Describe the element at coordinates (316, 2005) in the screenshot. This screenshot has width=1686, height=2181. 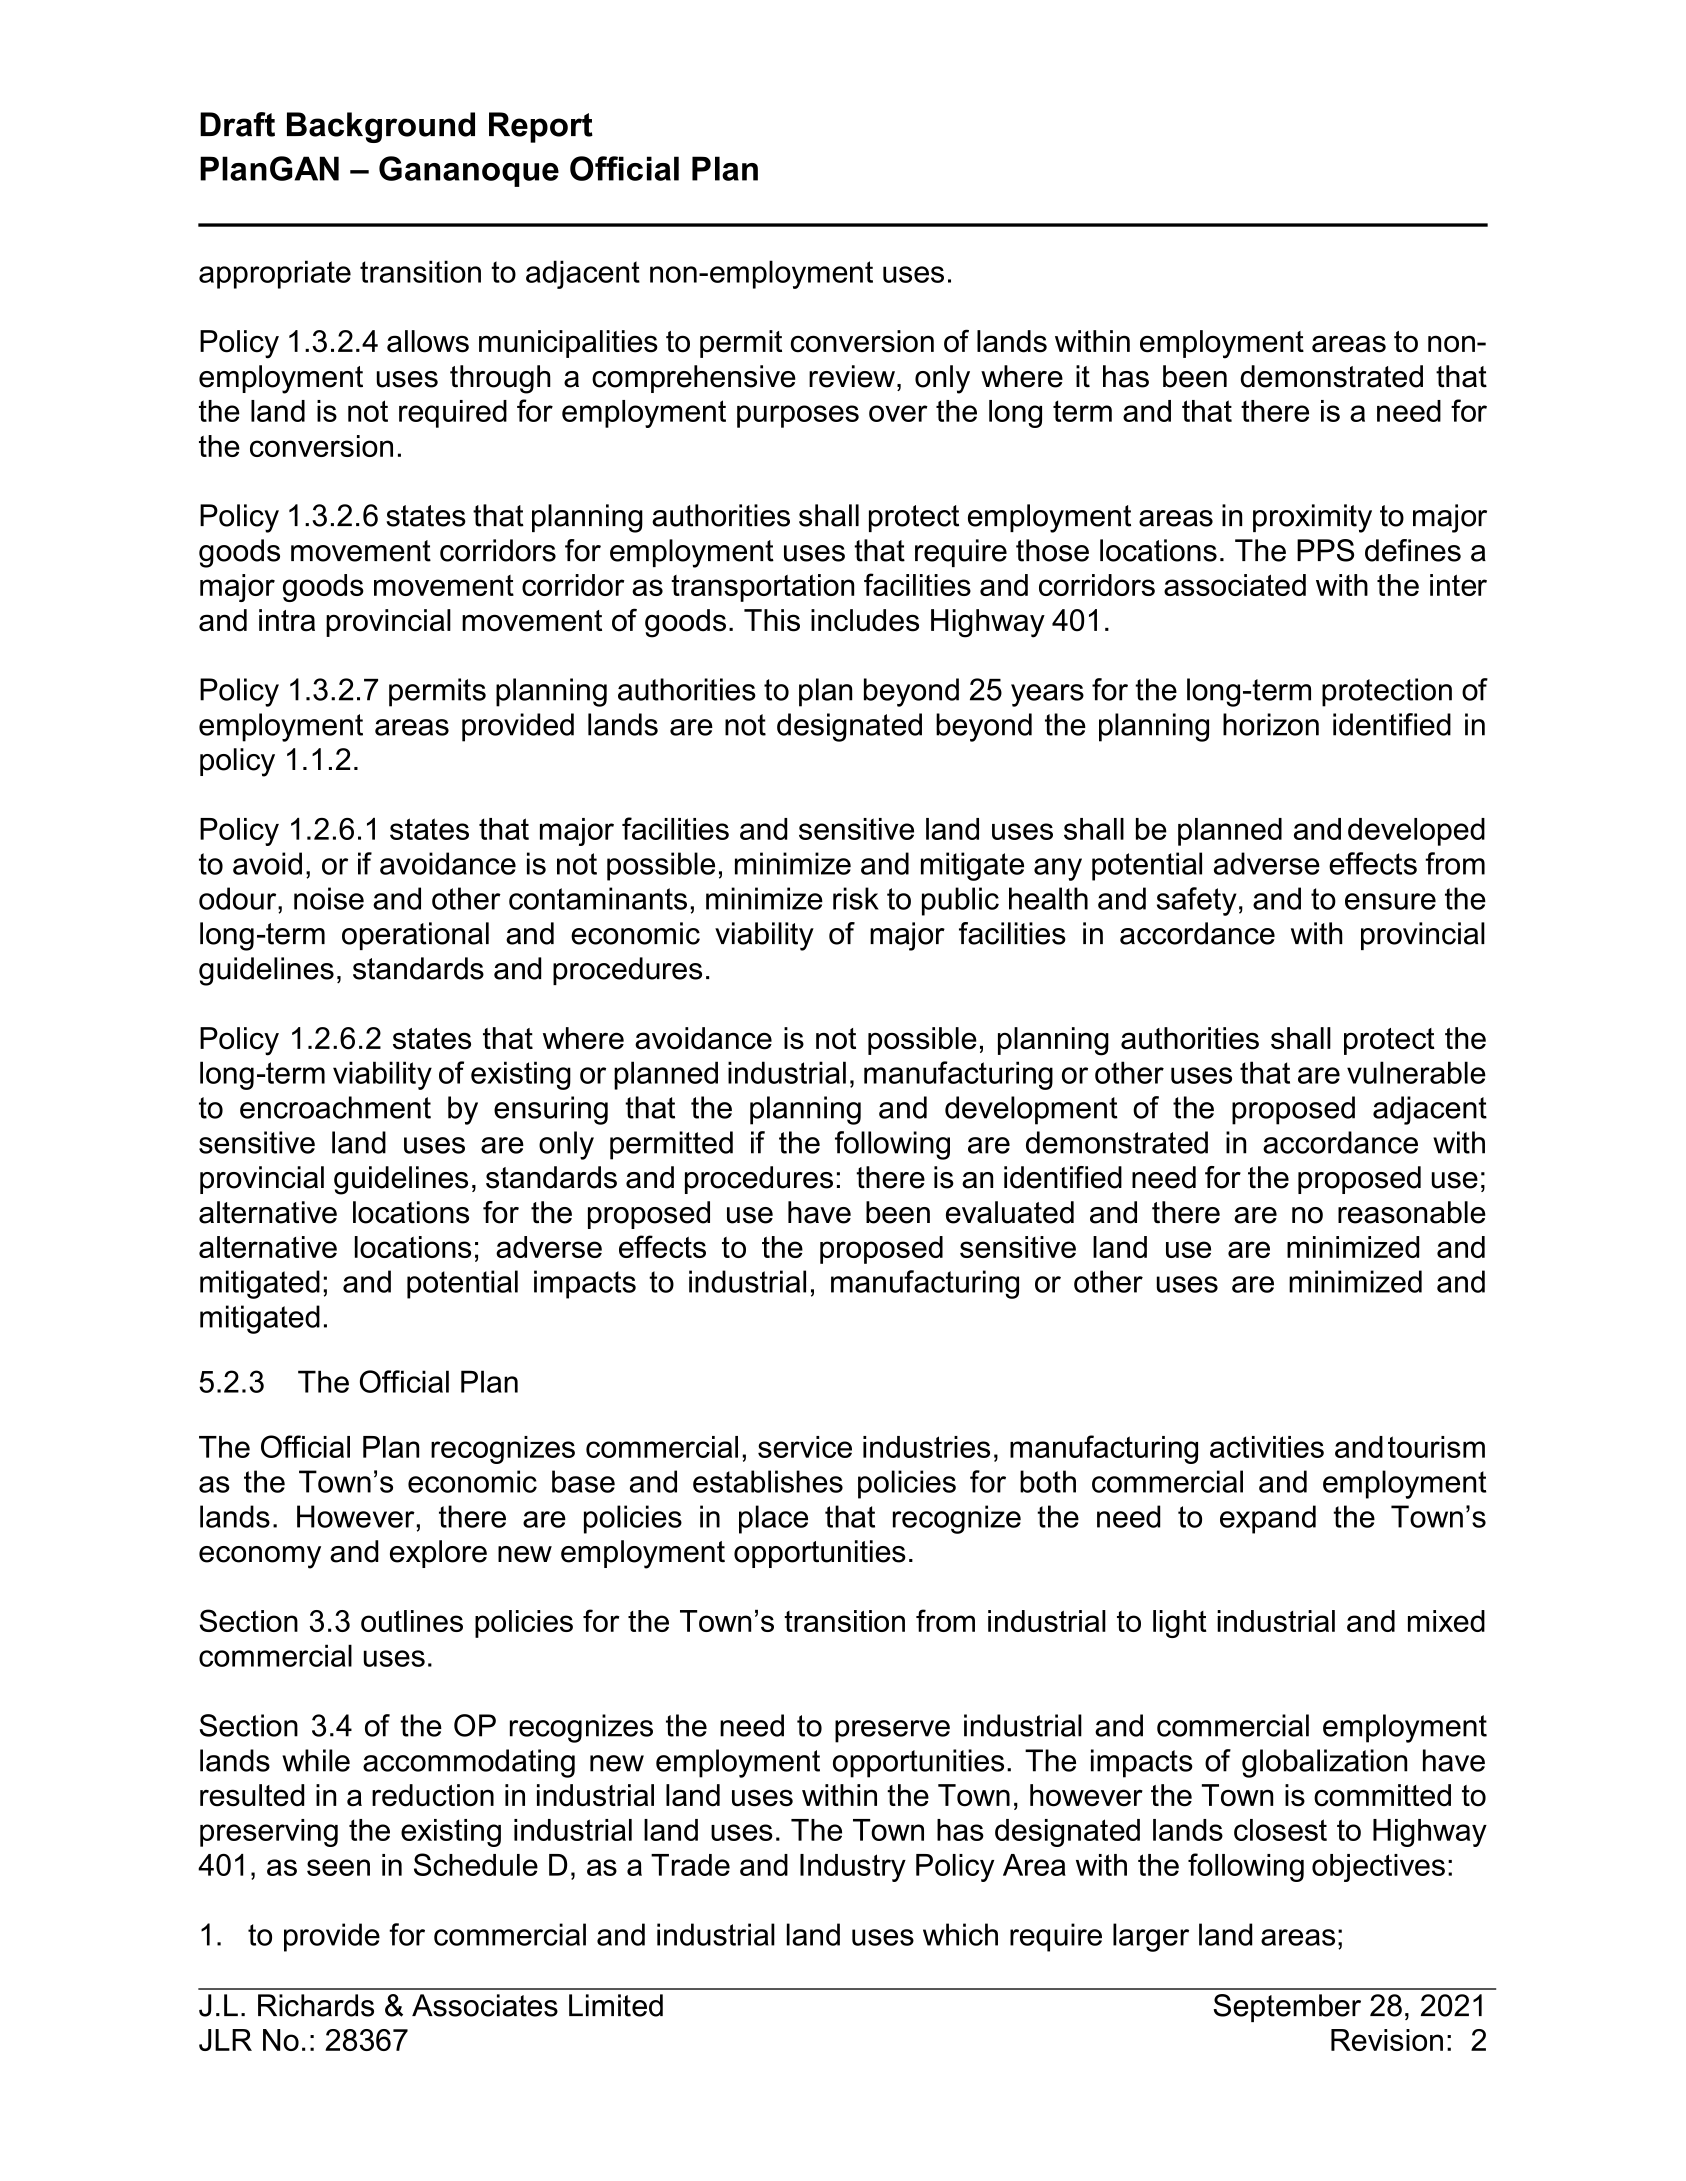
I see `Richards` at that location.
